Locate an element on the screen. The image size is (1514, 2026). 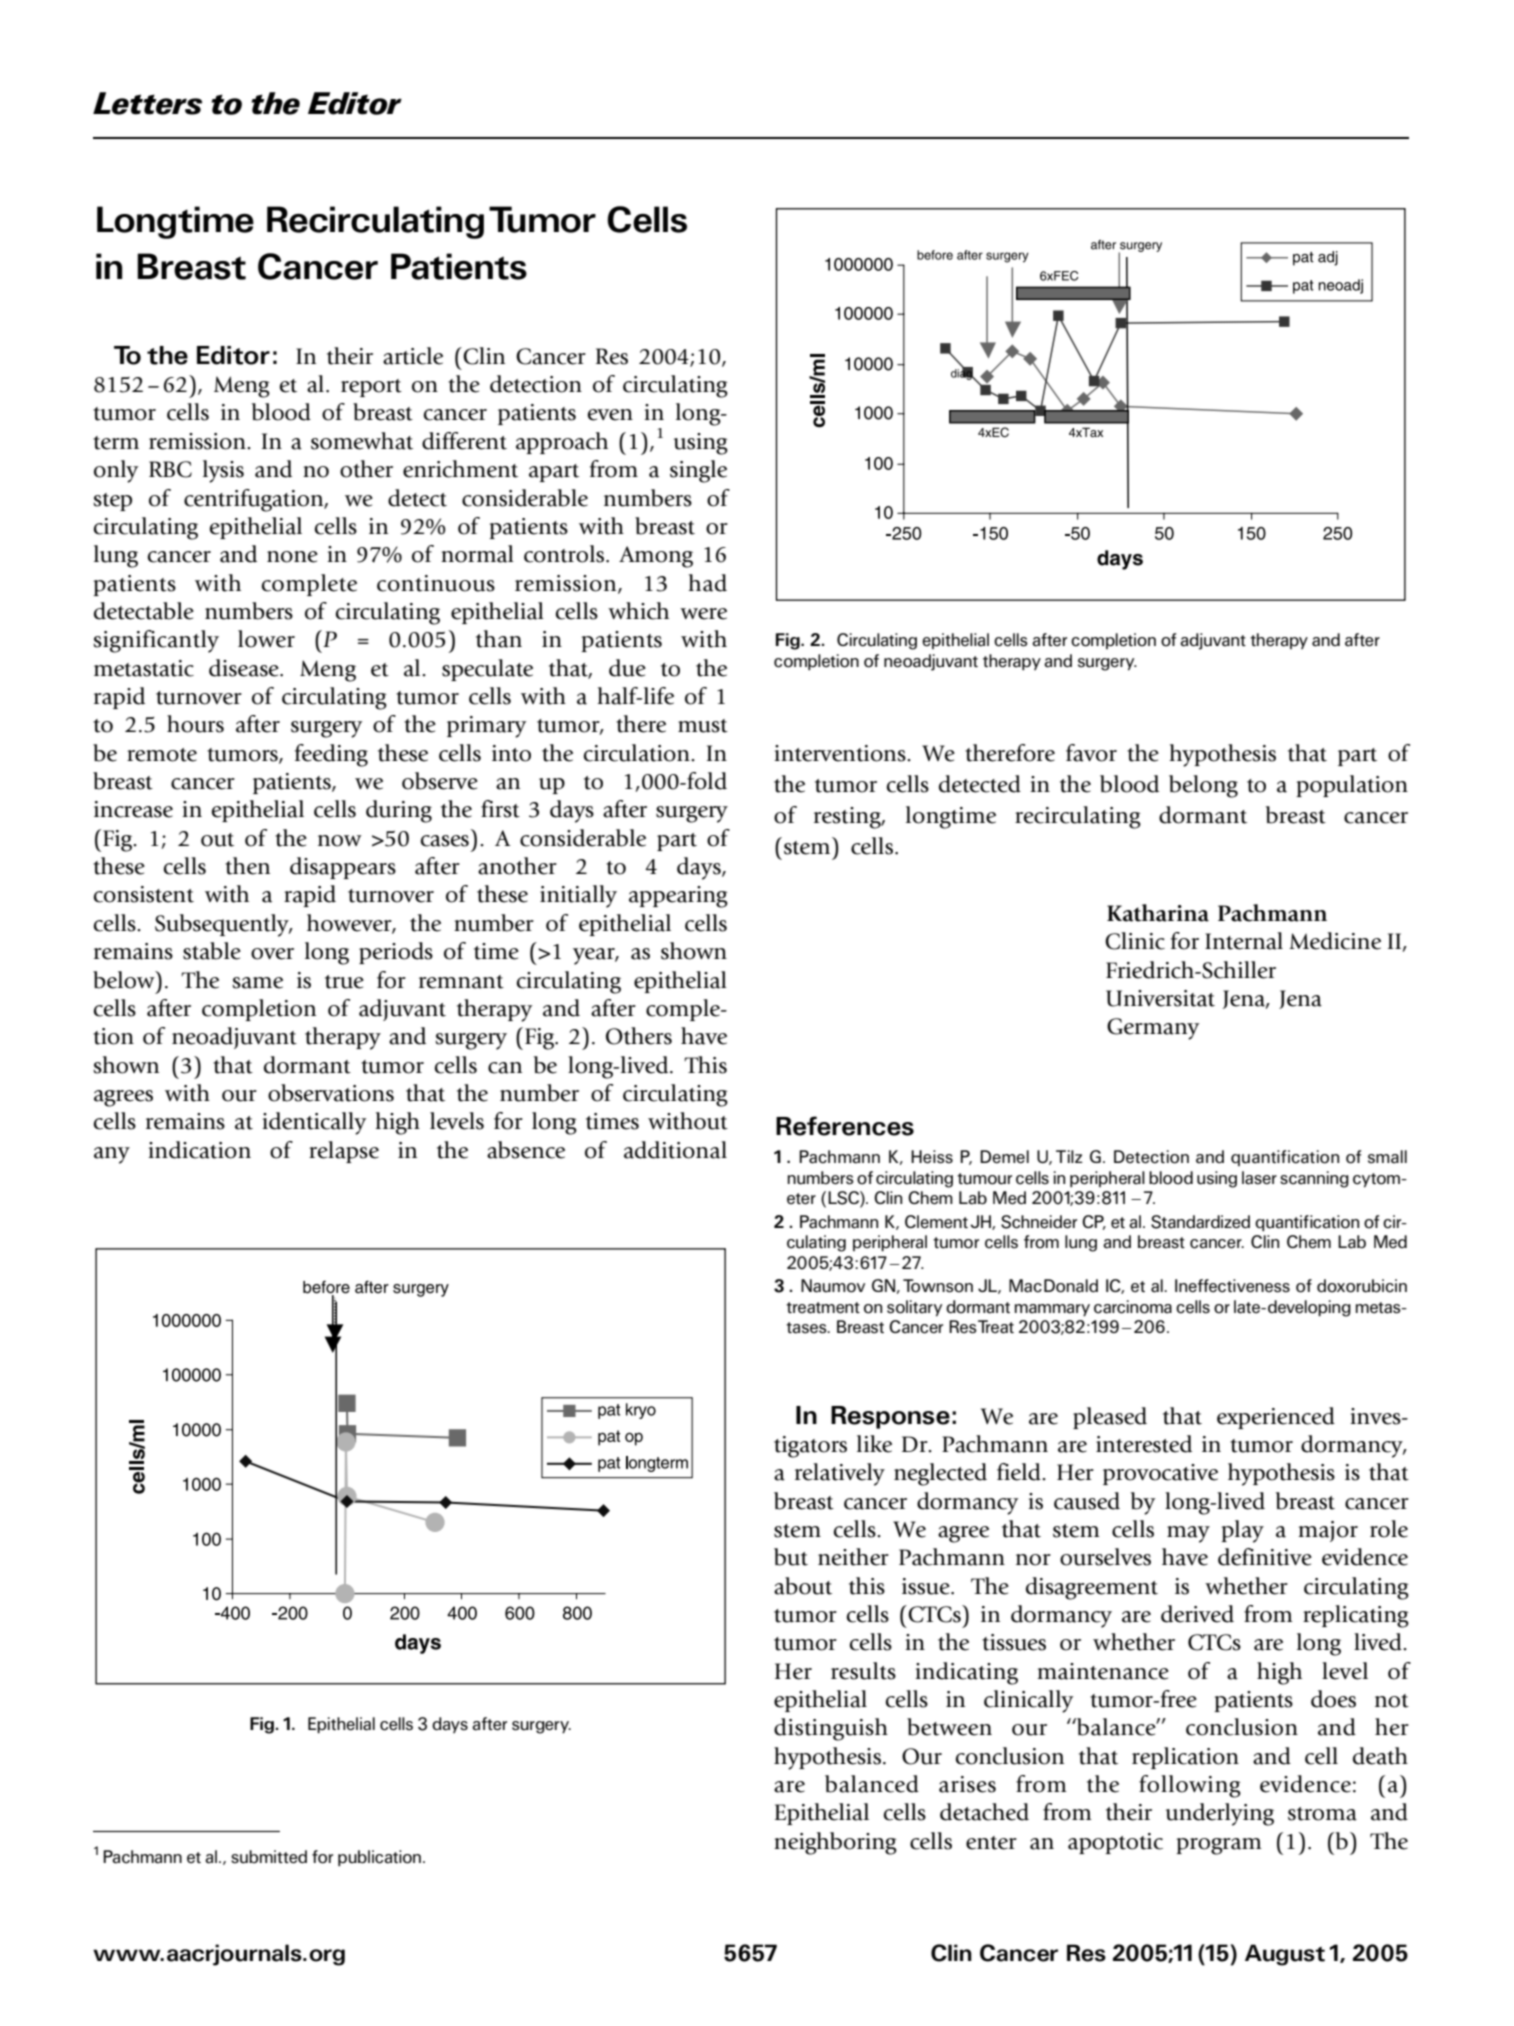
same is located at coordinates (257, 983).
